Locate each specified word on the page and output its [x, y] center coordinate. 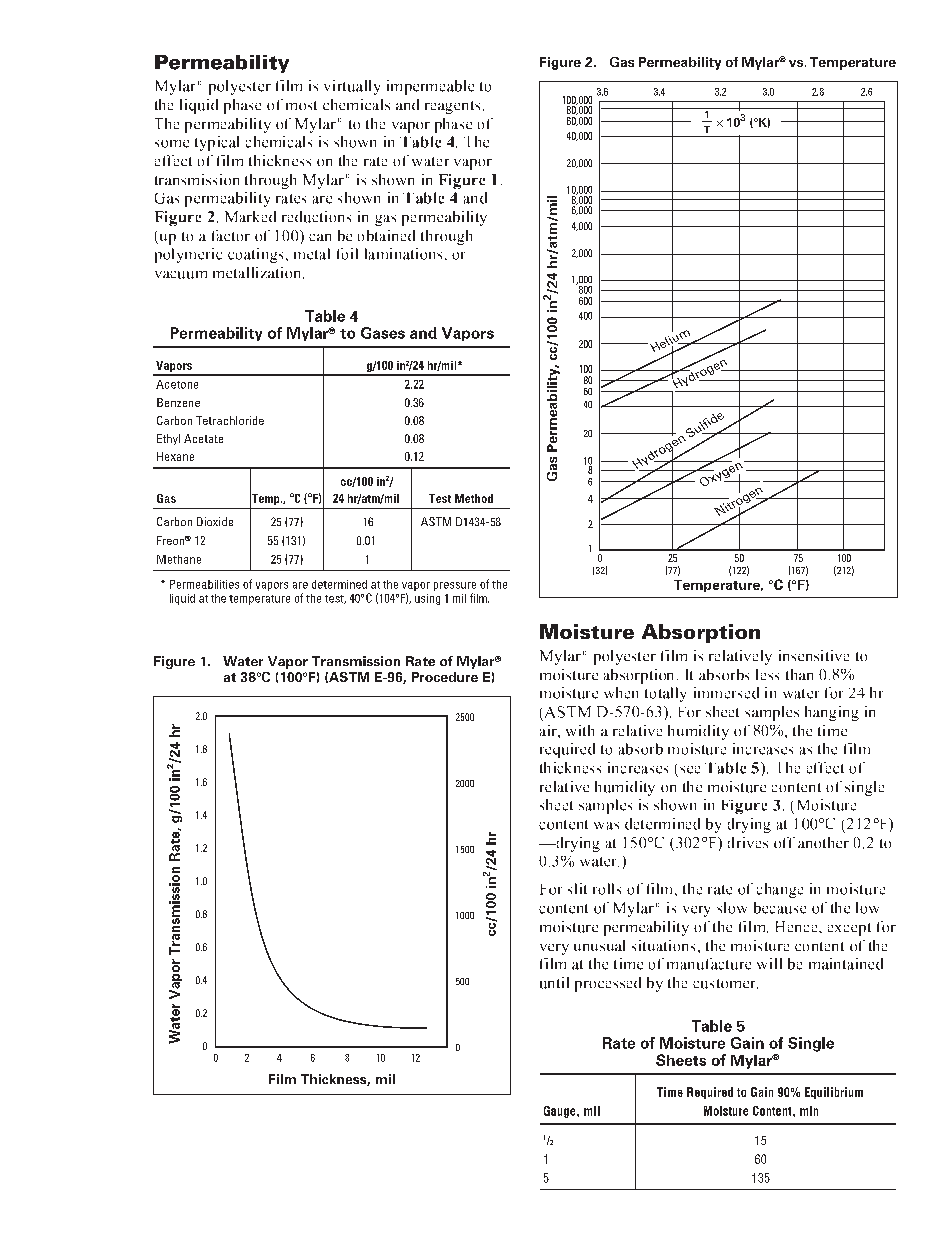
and [423, 333]
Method [474, 498]
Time [670, 1092]
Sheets [681, 1060]
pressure [455, 586]
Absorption [701, 633]
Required [710, 1093]
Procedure [445, 677]
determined [339, 584]
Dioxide [215, 521]
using [427, 599]
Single [811, 1044]
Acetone [177, 384]
